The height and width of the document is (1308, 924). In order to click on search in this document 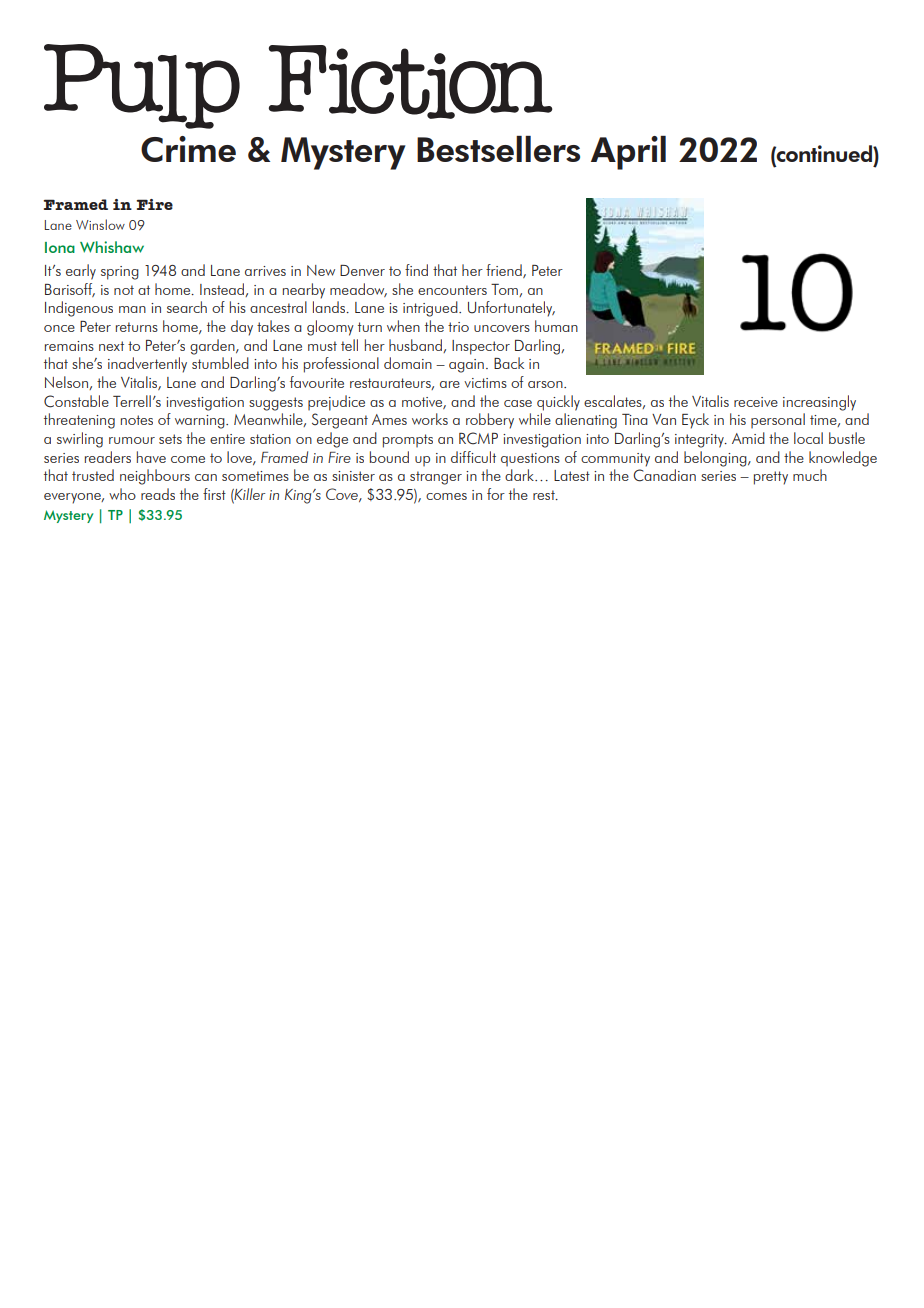, I will do `click(187, 307)`.
